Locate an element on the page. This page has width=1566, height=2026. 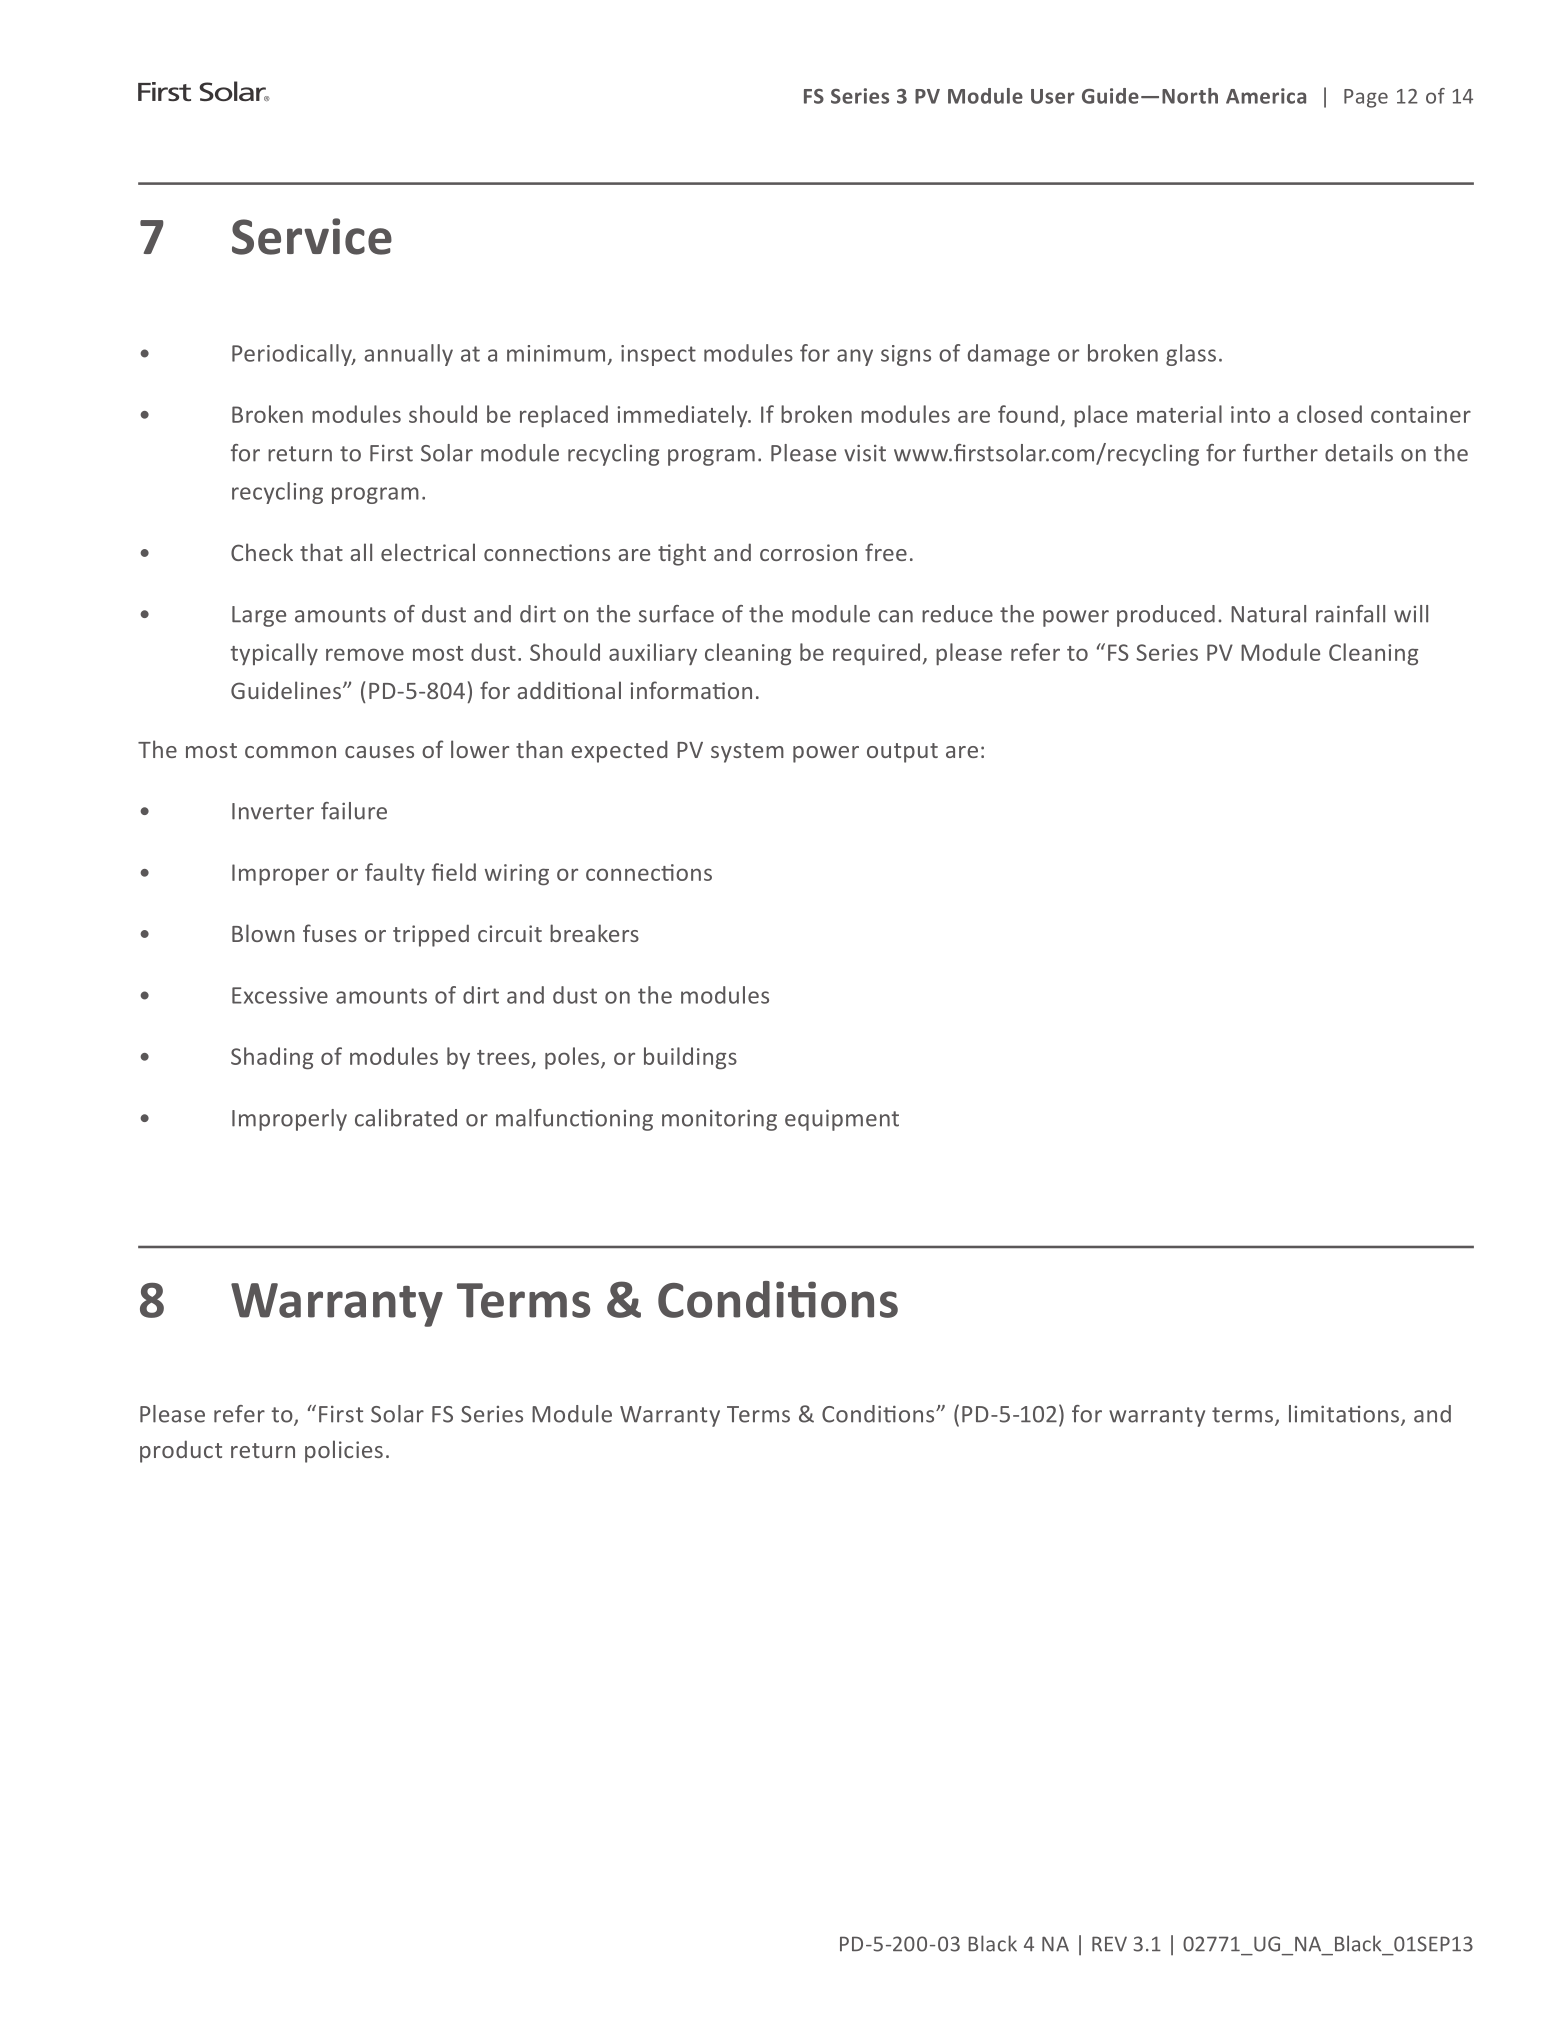
User is located at coordinates (1053, 96).
